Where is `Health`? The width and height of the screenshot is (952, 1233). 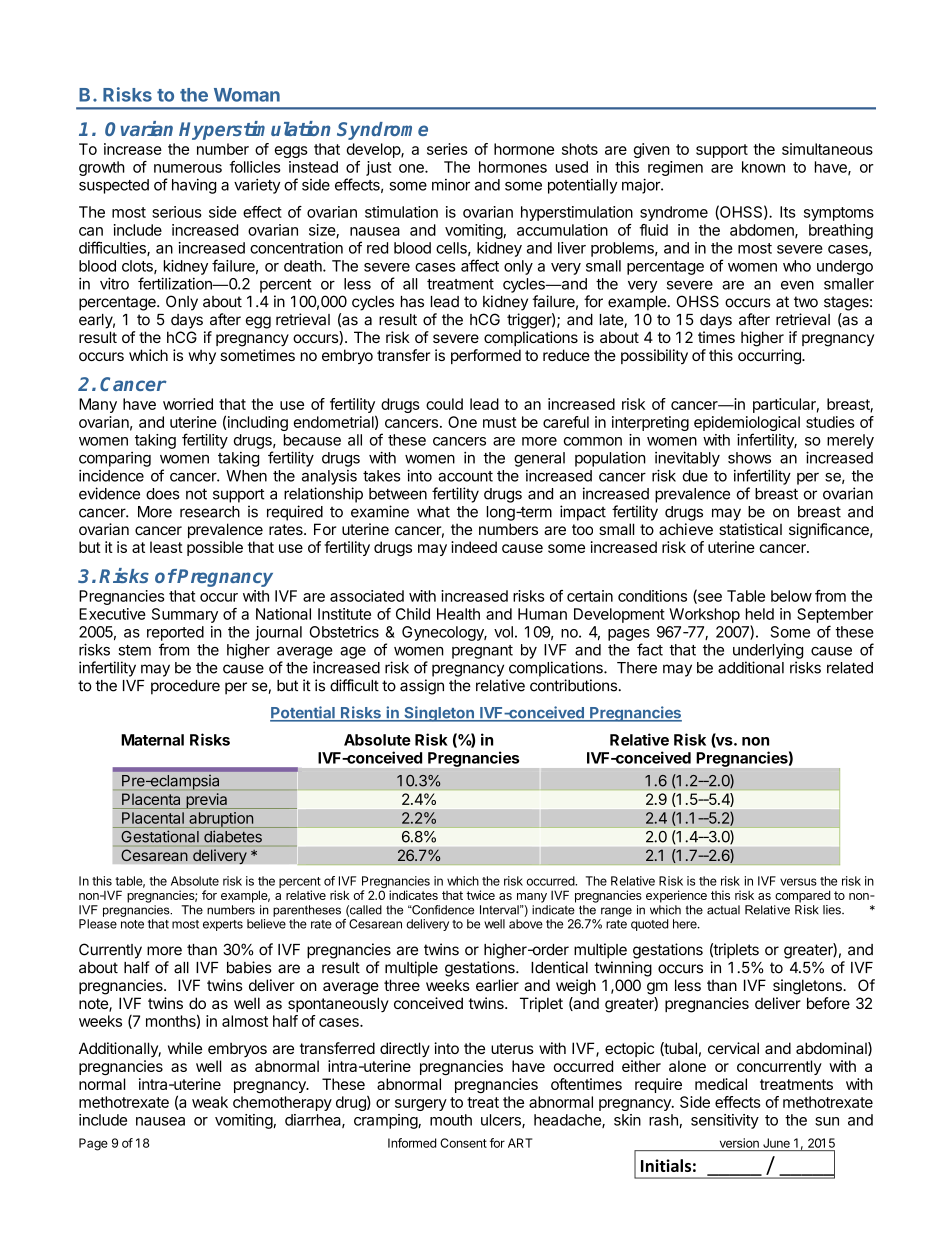
Health is located at coordinates (458, 614).
